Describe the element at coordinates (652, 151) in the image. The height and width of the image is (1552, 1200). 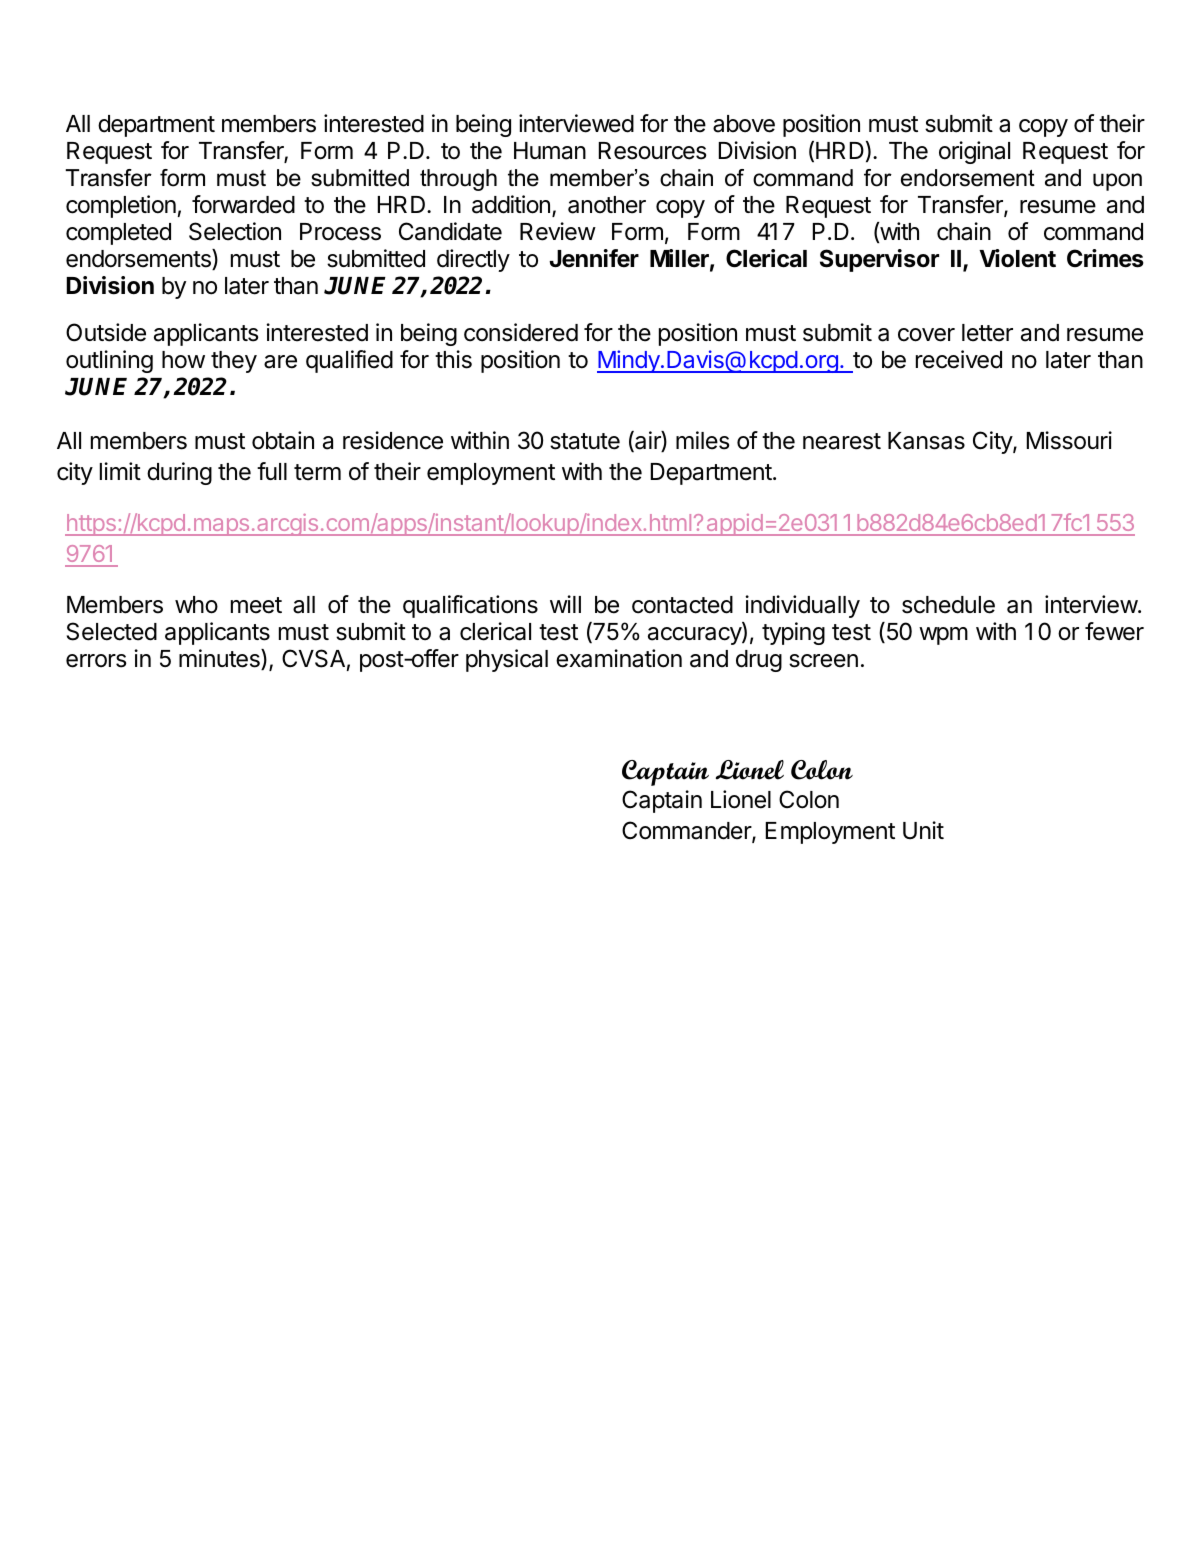
I see `Resources` at that location.
